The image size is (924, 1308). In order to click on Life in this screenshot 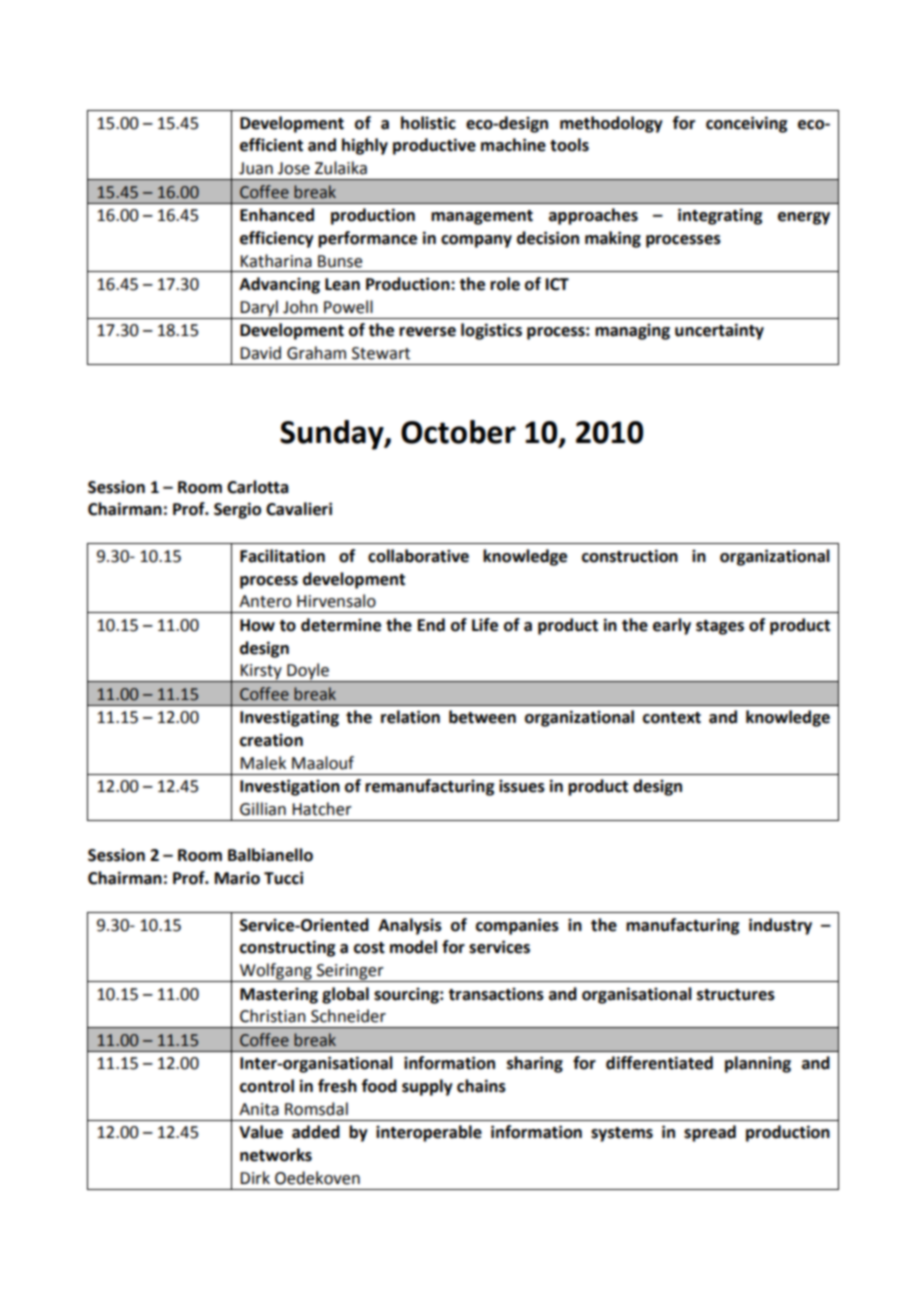, I will do `click(485, 625)`.
